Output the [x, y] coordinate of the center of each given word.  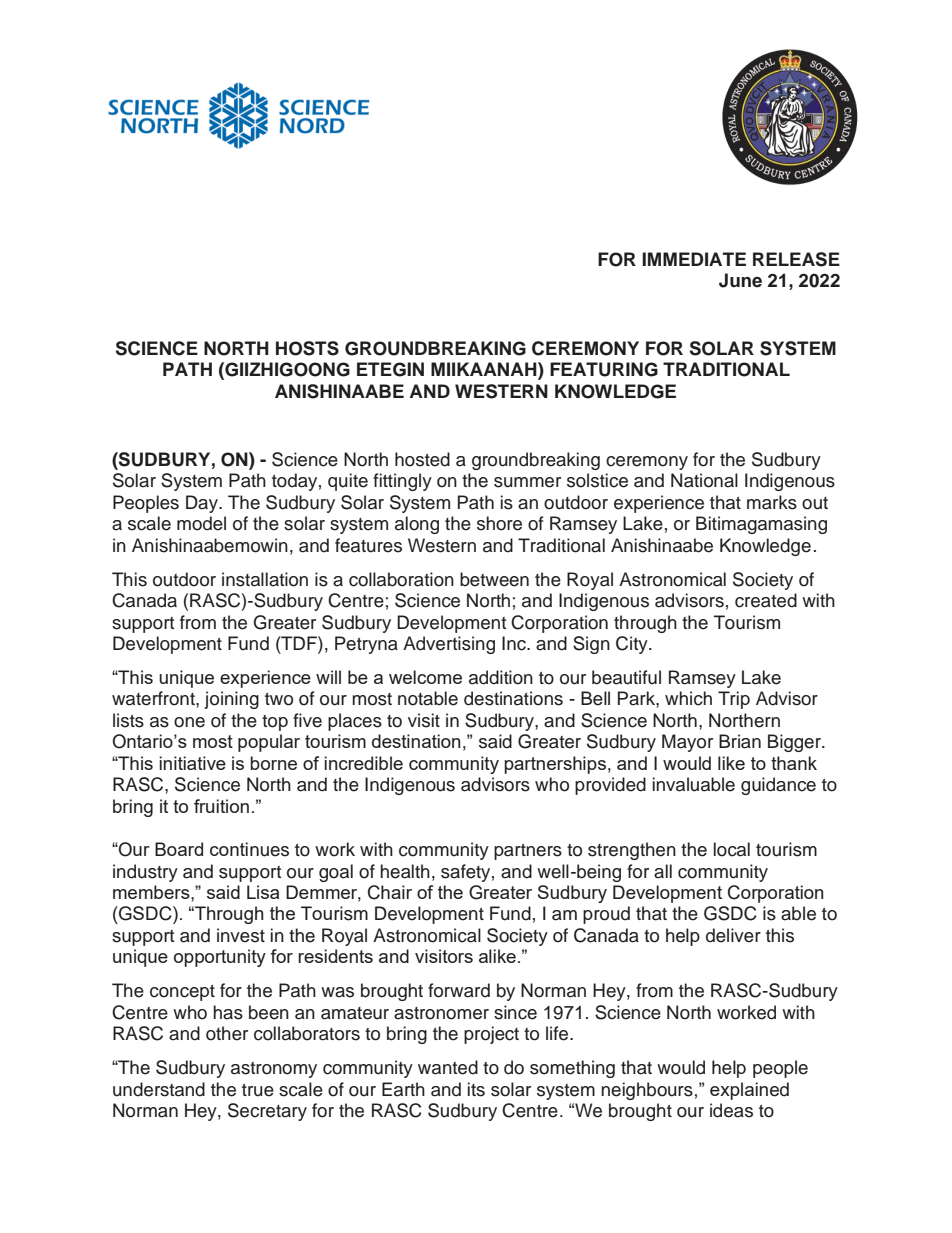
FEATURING [604, 369]
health [405, 871]
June [740, 280]
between [494, 579]
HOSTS [307, 348]
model [201, 523]
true [258, 1090]
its [476, 1089]
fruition [221, 806]
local [732, 849]
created [766, 600]
